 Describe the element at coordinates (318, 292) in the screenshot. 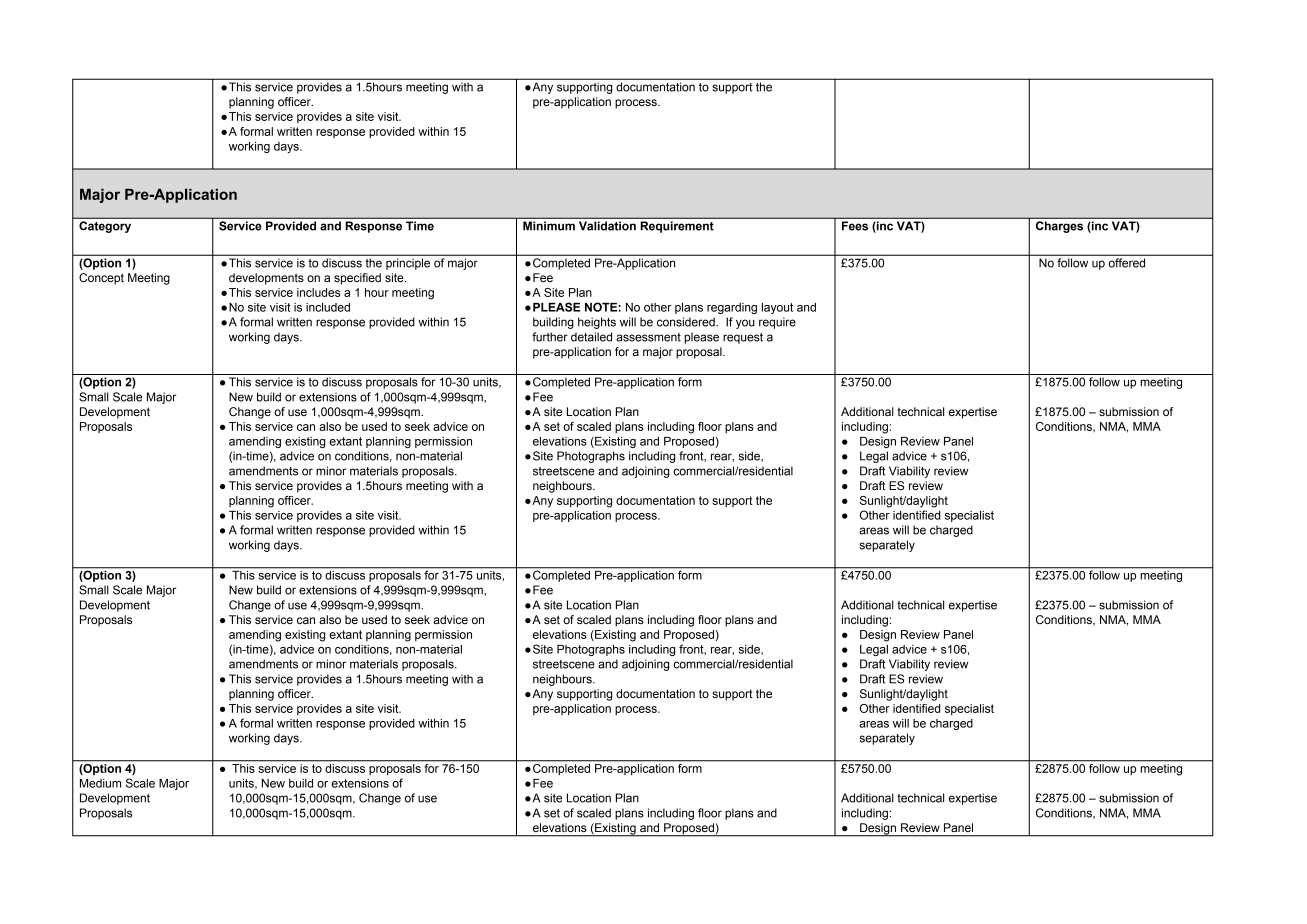

I see `includes` at that location.
